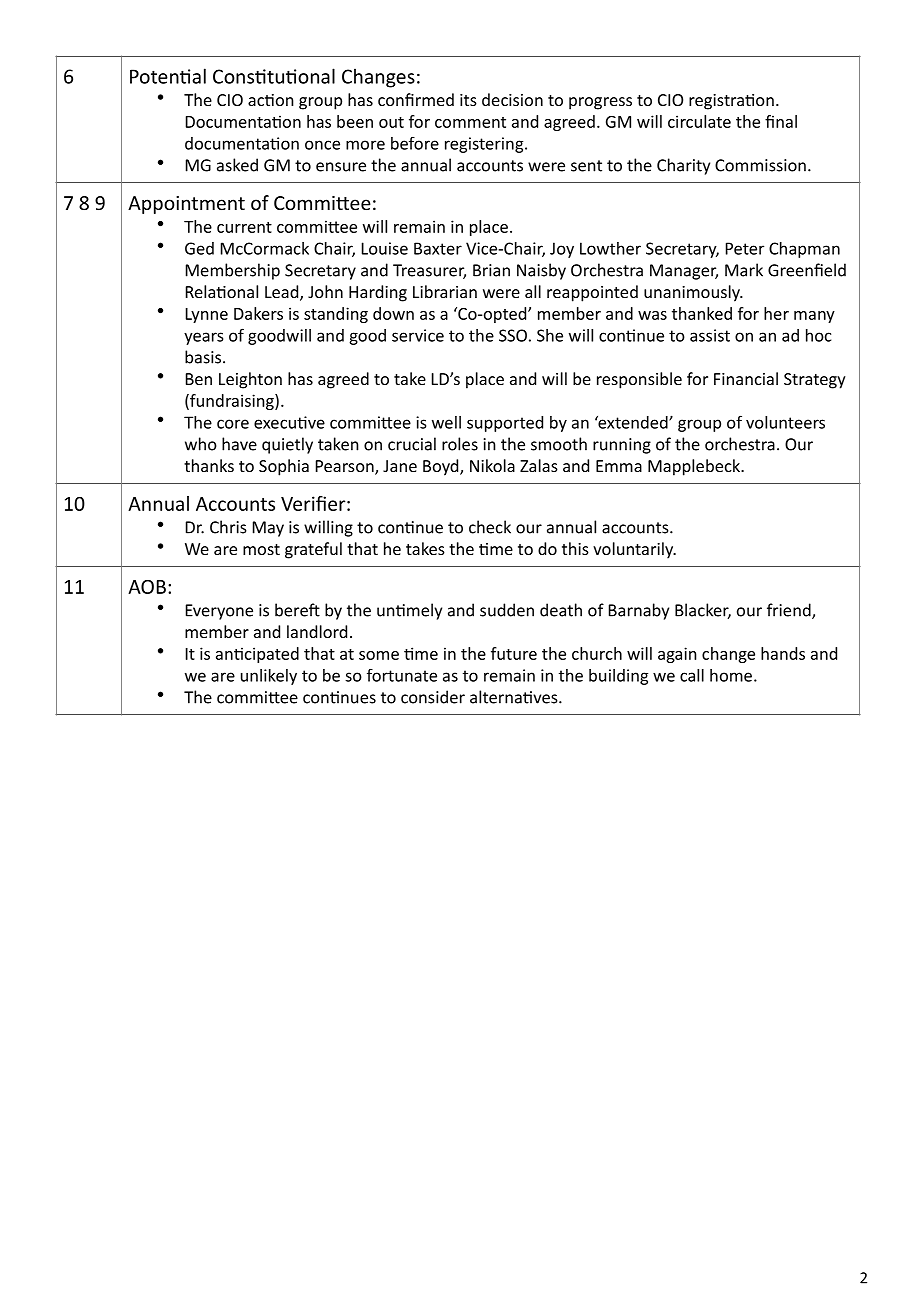  Describe the element at coordinates (470, 122) in the page. I see `comment` at that location.
